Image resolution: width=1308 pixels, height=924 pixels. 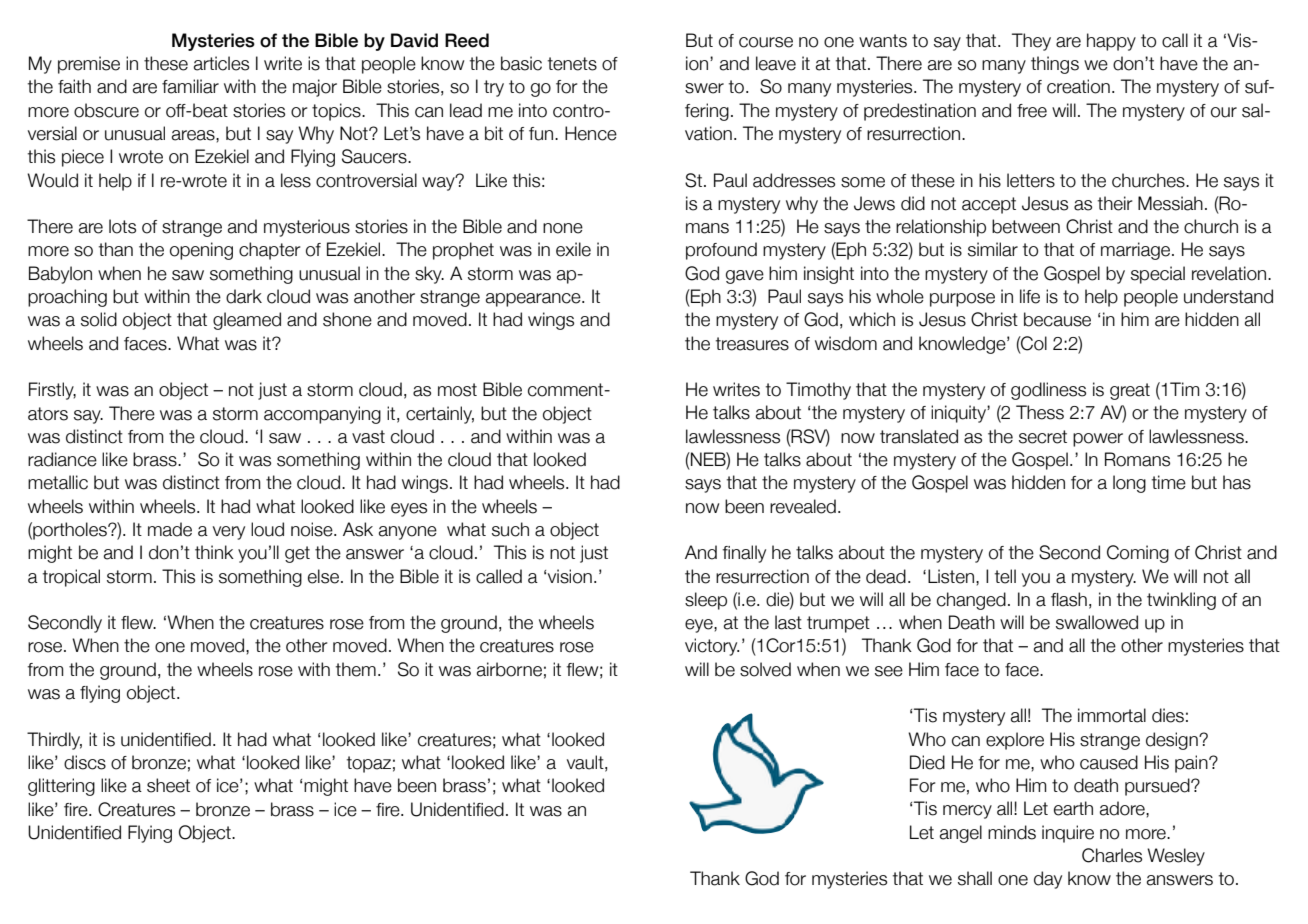 I want to click on because, so click(x=1057, y=319).
